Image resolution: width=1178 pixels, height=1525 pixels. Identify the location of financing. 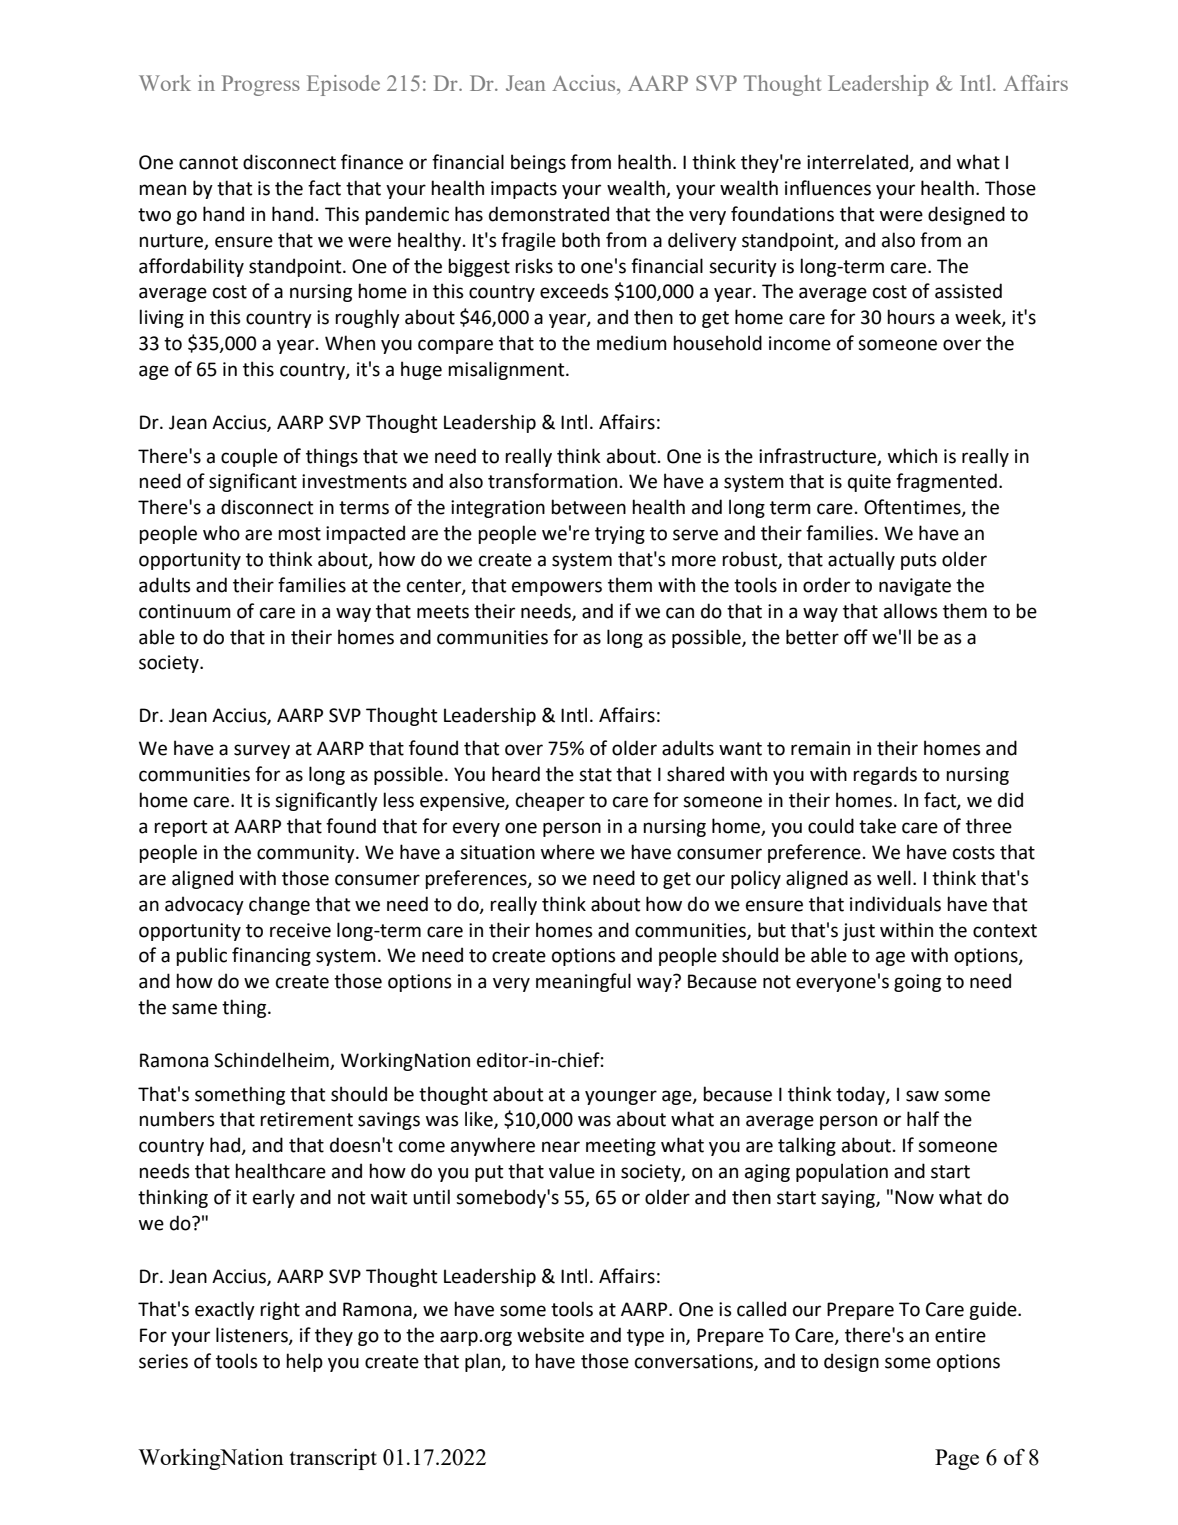
(271, 956).
